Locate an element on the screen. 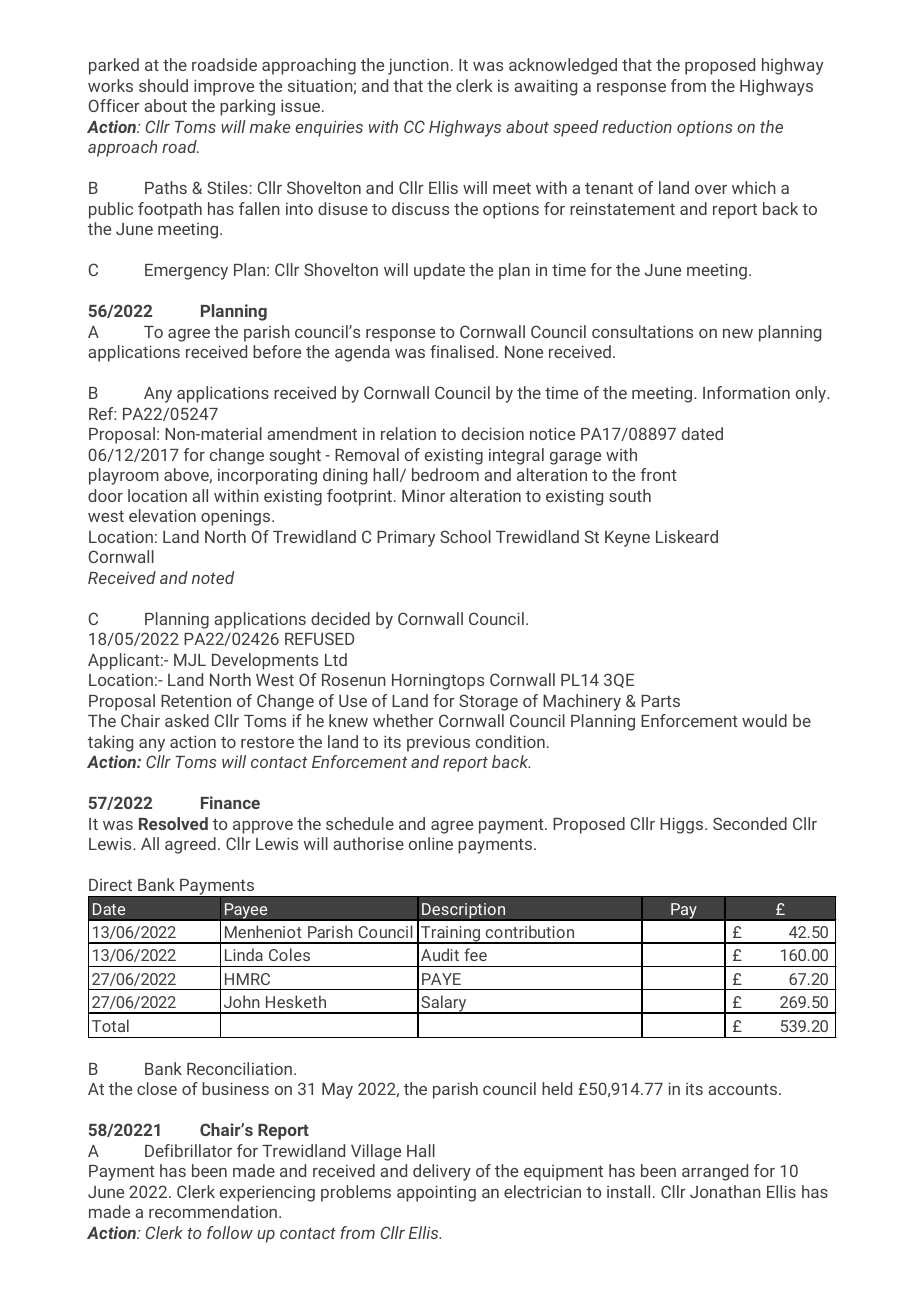  Information is located at coordinates (746, 392).
